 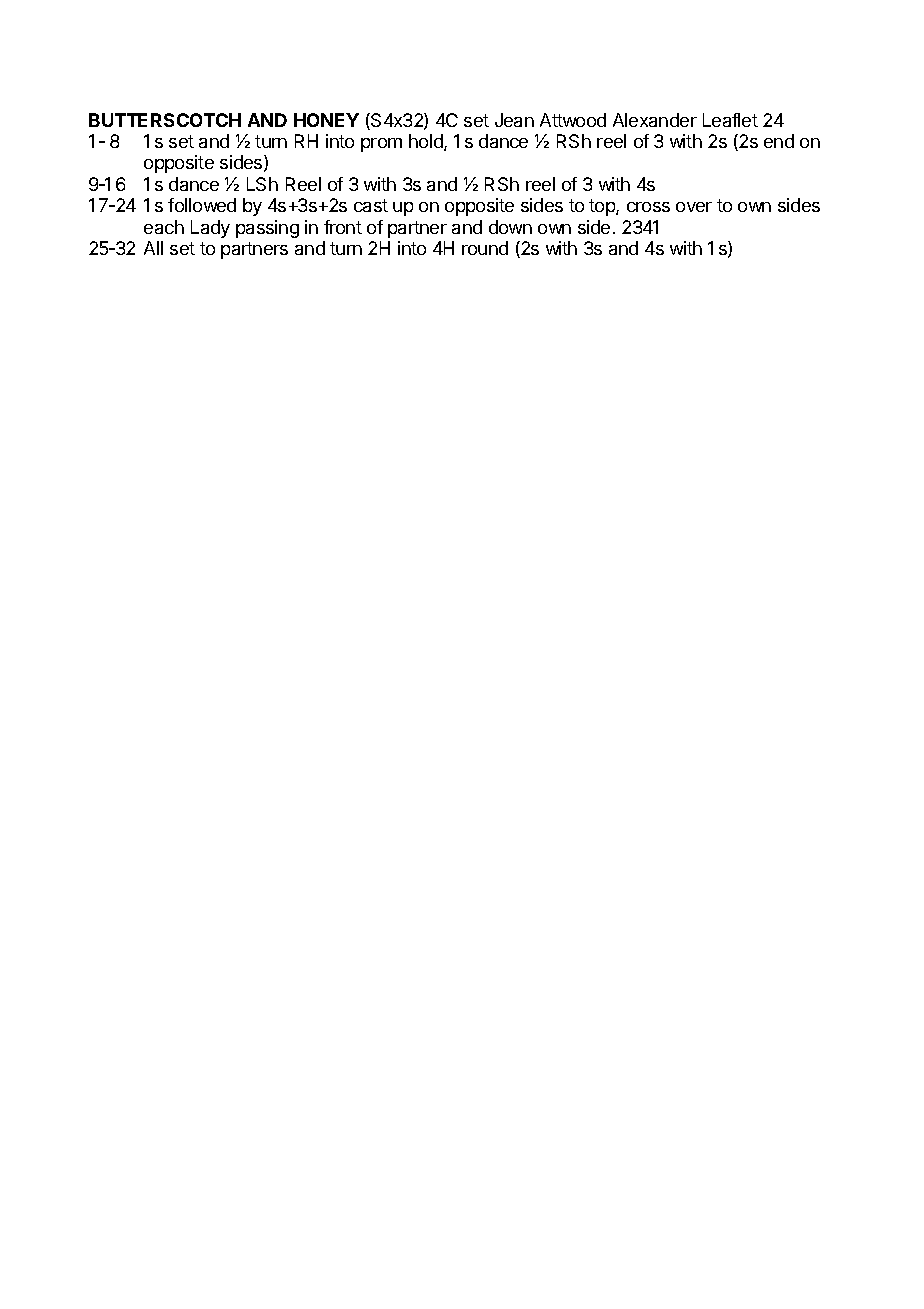 What do you see at coordinates (485, 248) in the document?
I see `round` at bounding box center [485, 248].
